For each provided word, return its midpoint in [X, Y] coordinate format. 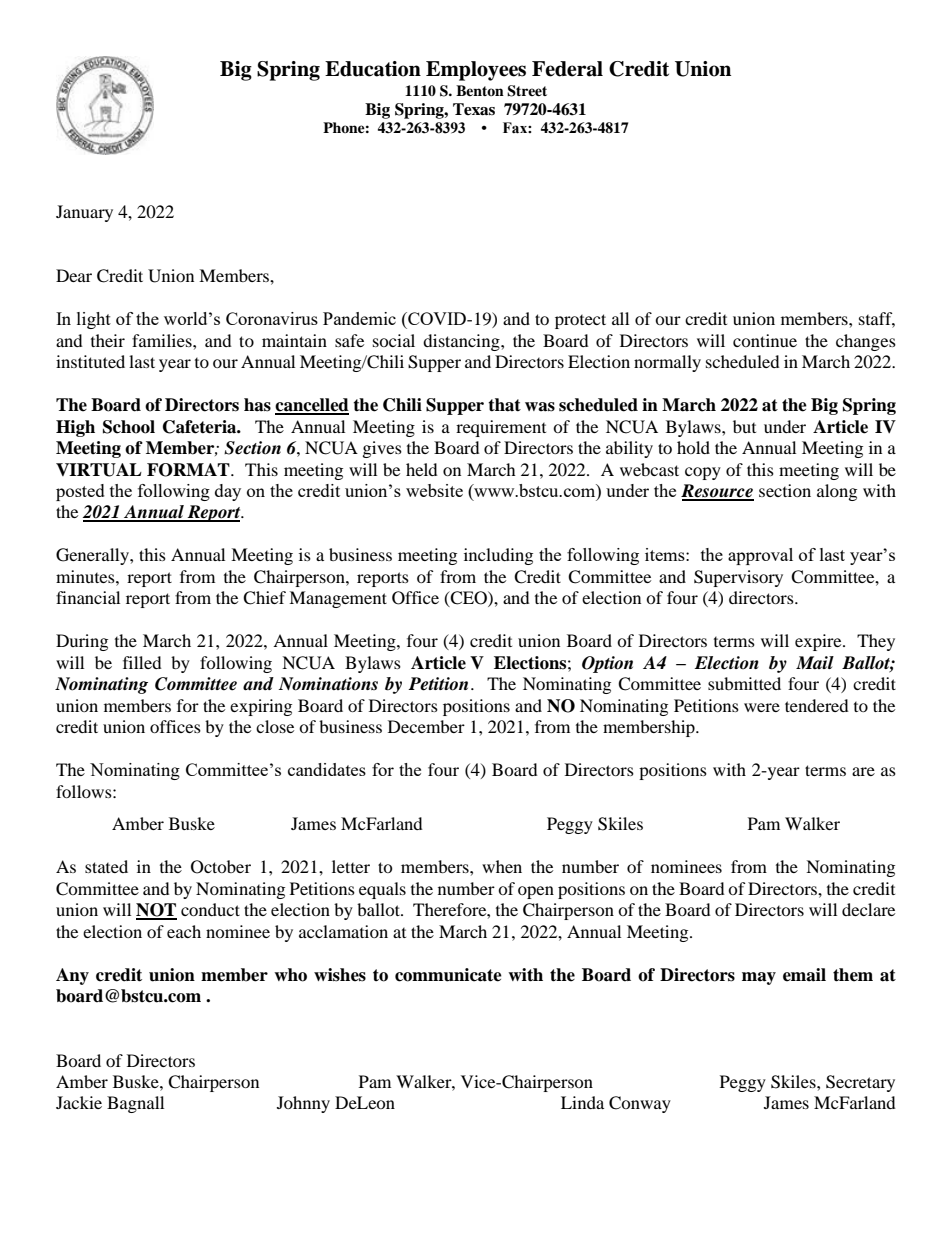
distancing [462, 342]
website [434, 490]
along [837, 492]
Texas [474, 109]
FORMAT [189, 470]
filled [142, 662]
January [84, 213]
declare [868, 909]
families [163, 340]
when [502, 866]
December [426, 726]
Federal [567, 69]
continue [765, 340]
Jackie [79, 1102]
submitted [744, 683]
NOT [156, 911]
